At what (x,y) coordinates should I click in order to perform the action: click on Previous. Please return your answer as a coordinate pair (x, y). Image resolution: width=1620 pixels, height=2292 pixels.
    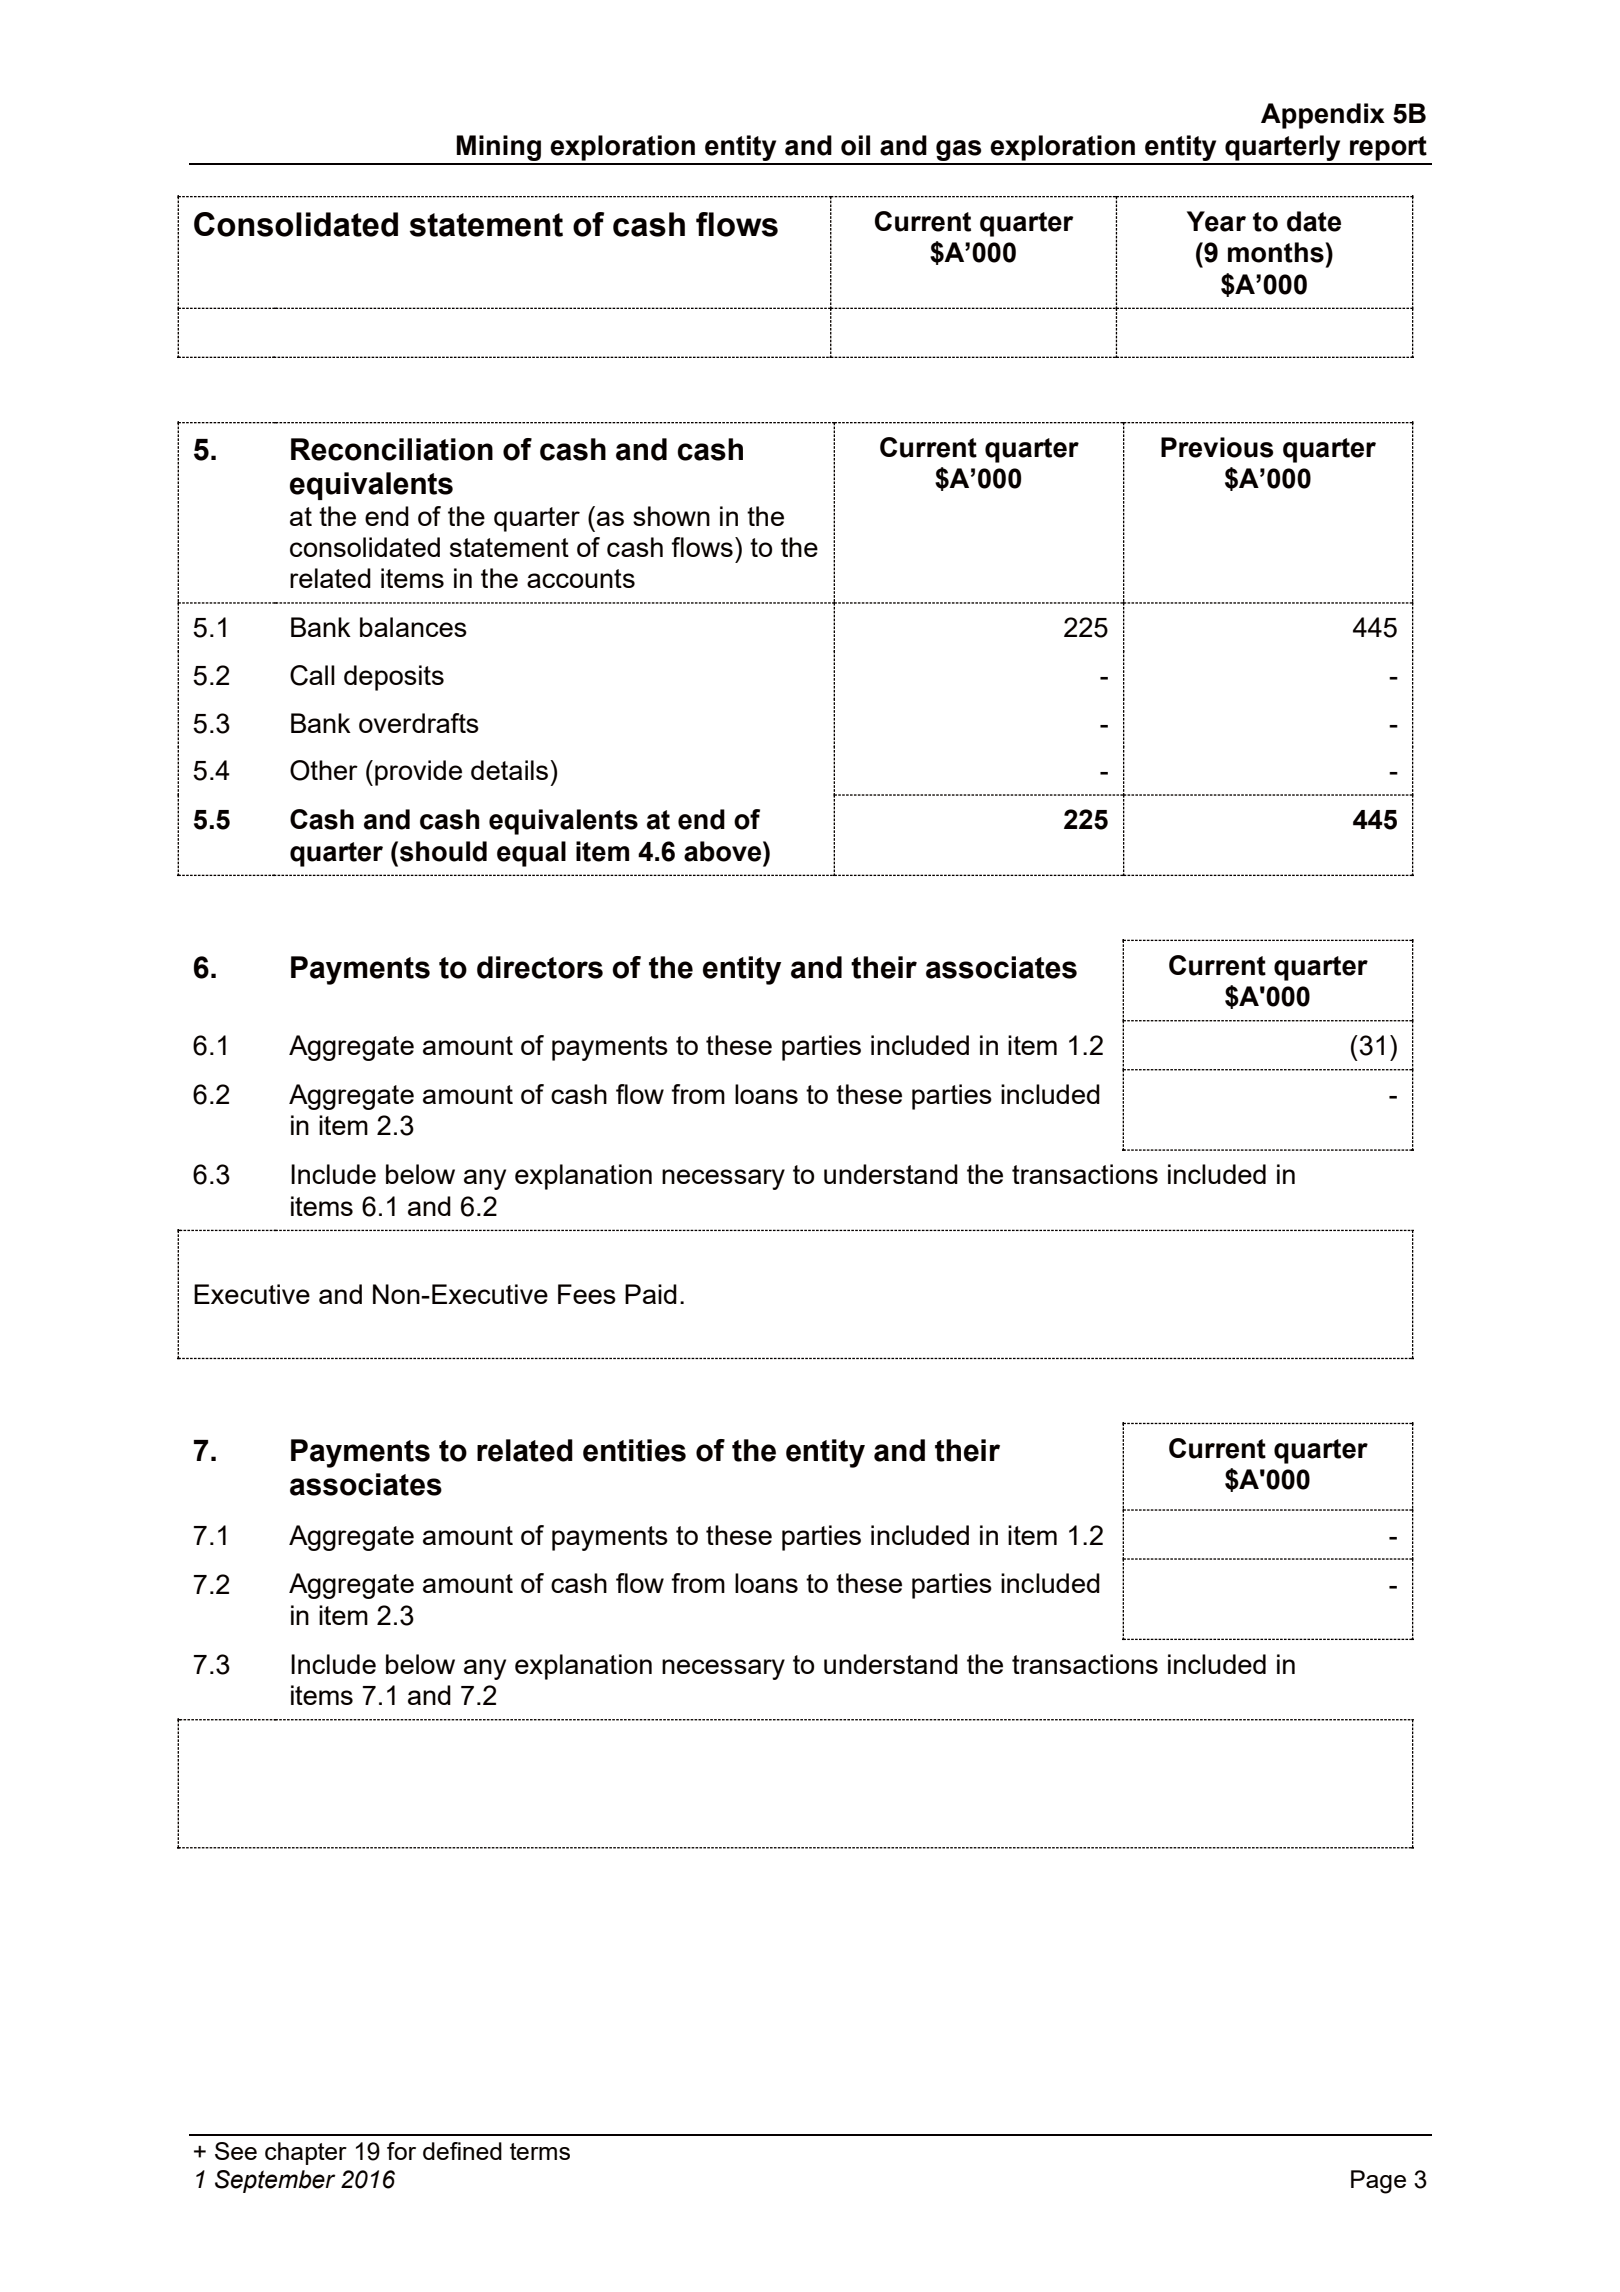
    Looking at the image, I should click on (1217, 447).
